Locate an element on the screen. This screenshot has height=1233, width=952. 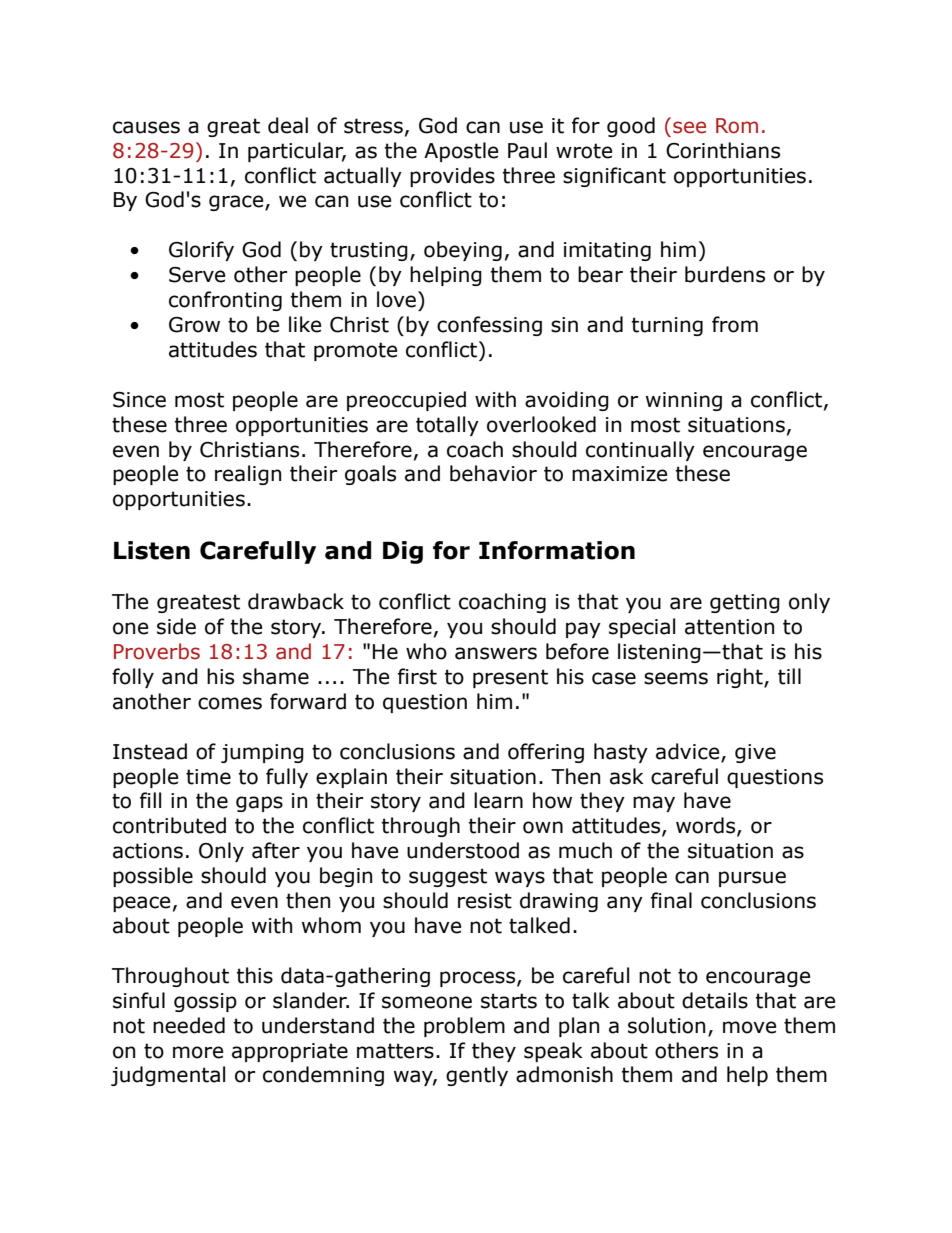
getting is located at coordinates (745, 603).
